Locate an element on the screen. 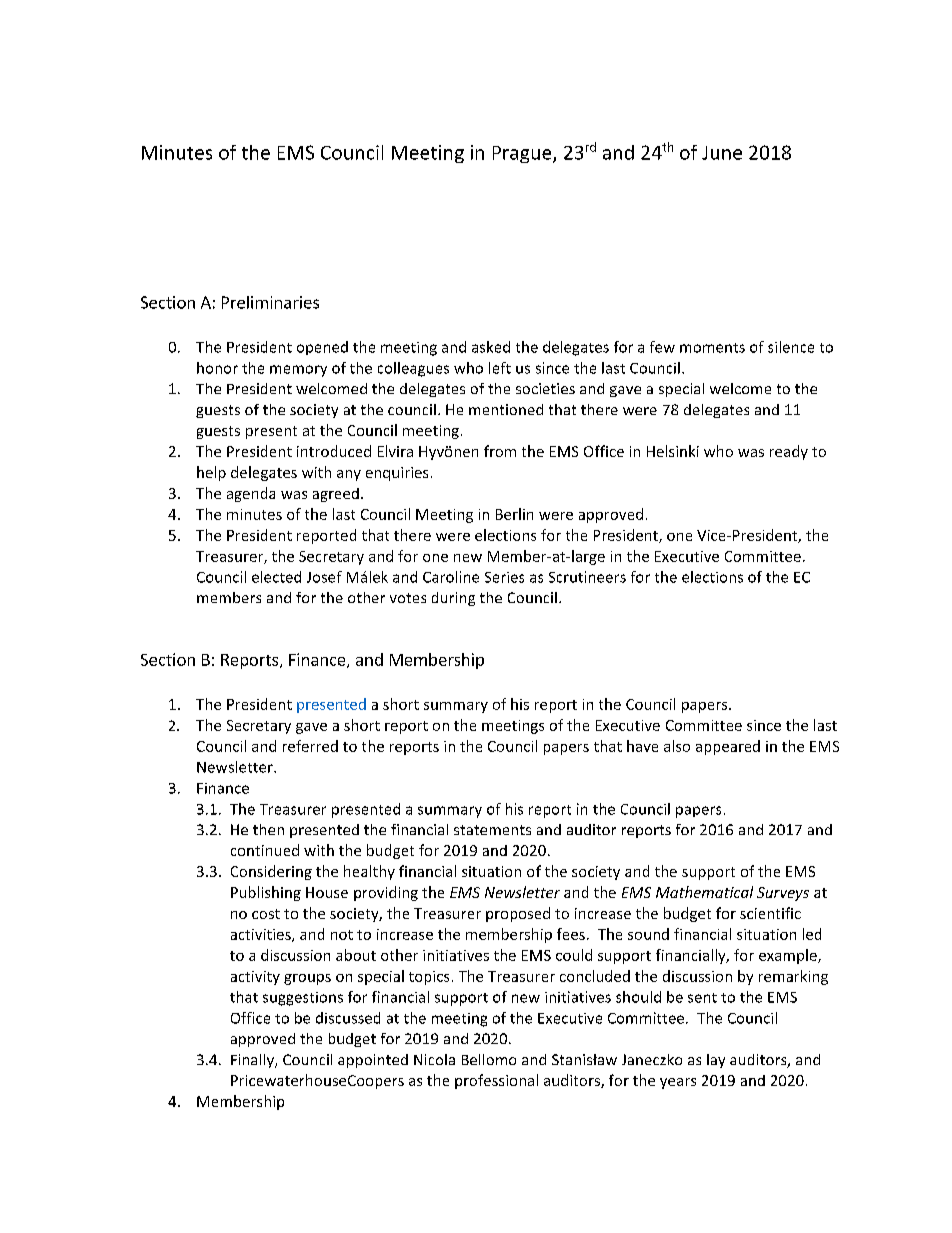  Finally is located at coordinates (253, 1061).
